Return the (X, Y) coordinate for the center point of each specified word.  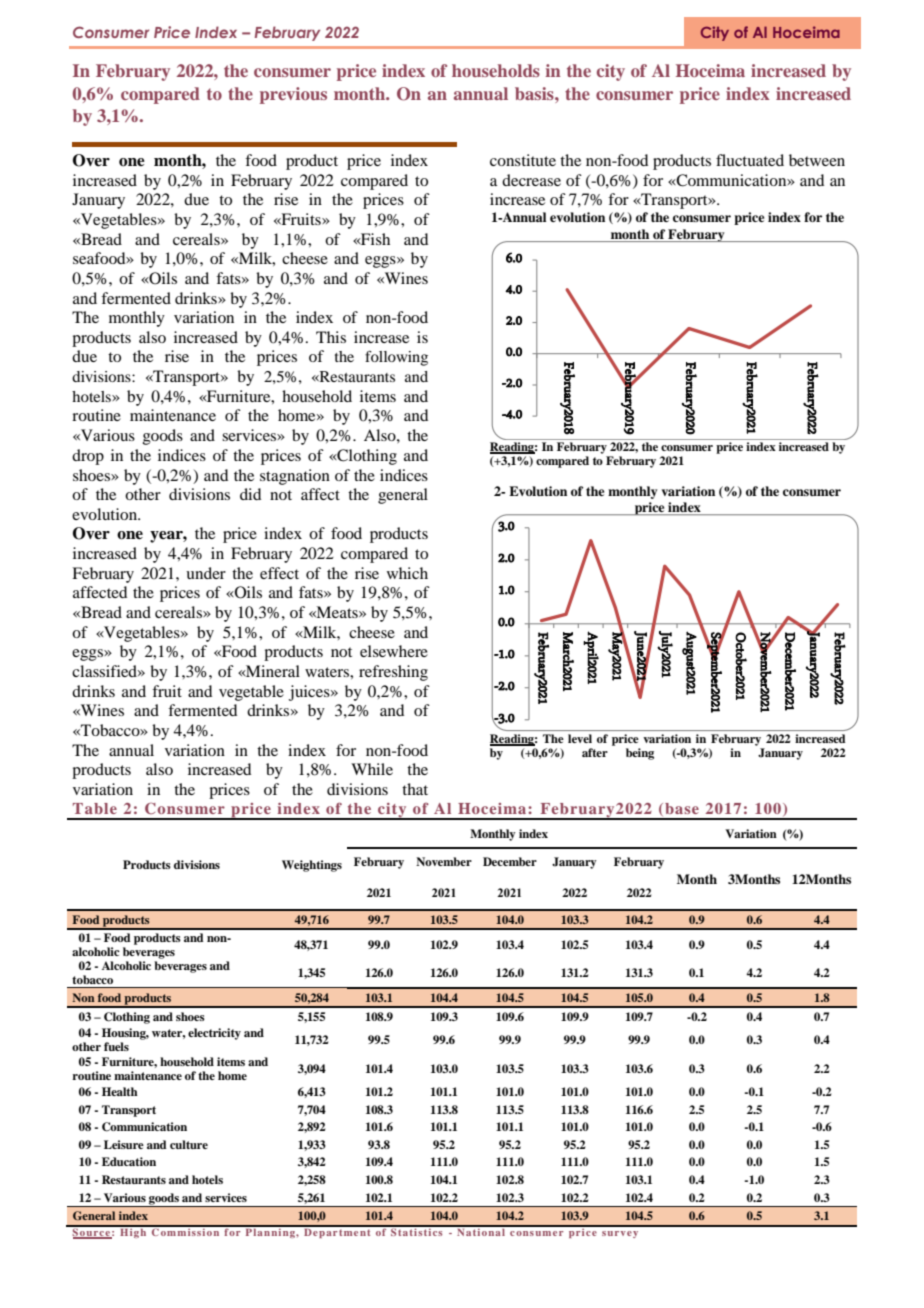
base (682, 808)
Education (129, 1161)
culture (189, 1144)
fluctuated (750, 160)
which (407, 573)
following (396, 358)
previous (293, 95)
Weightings (312, 866)
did (250, 494)
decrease (531, 180)
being (640, 754)
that (415, 789)
